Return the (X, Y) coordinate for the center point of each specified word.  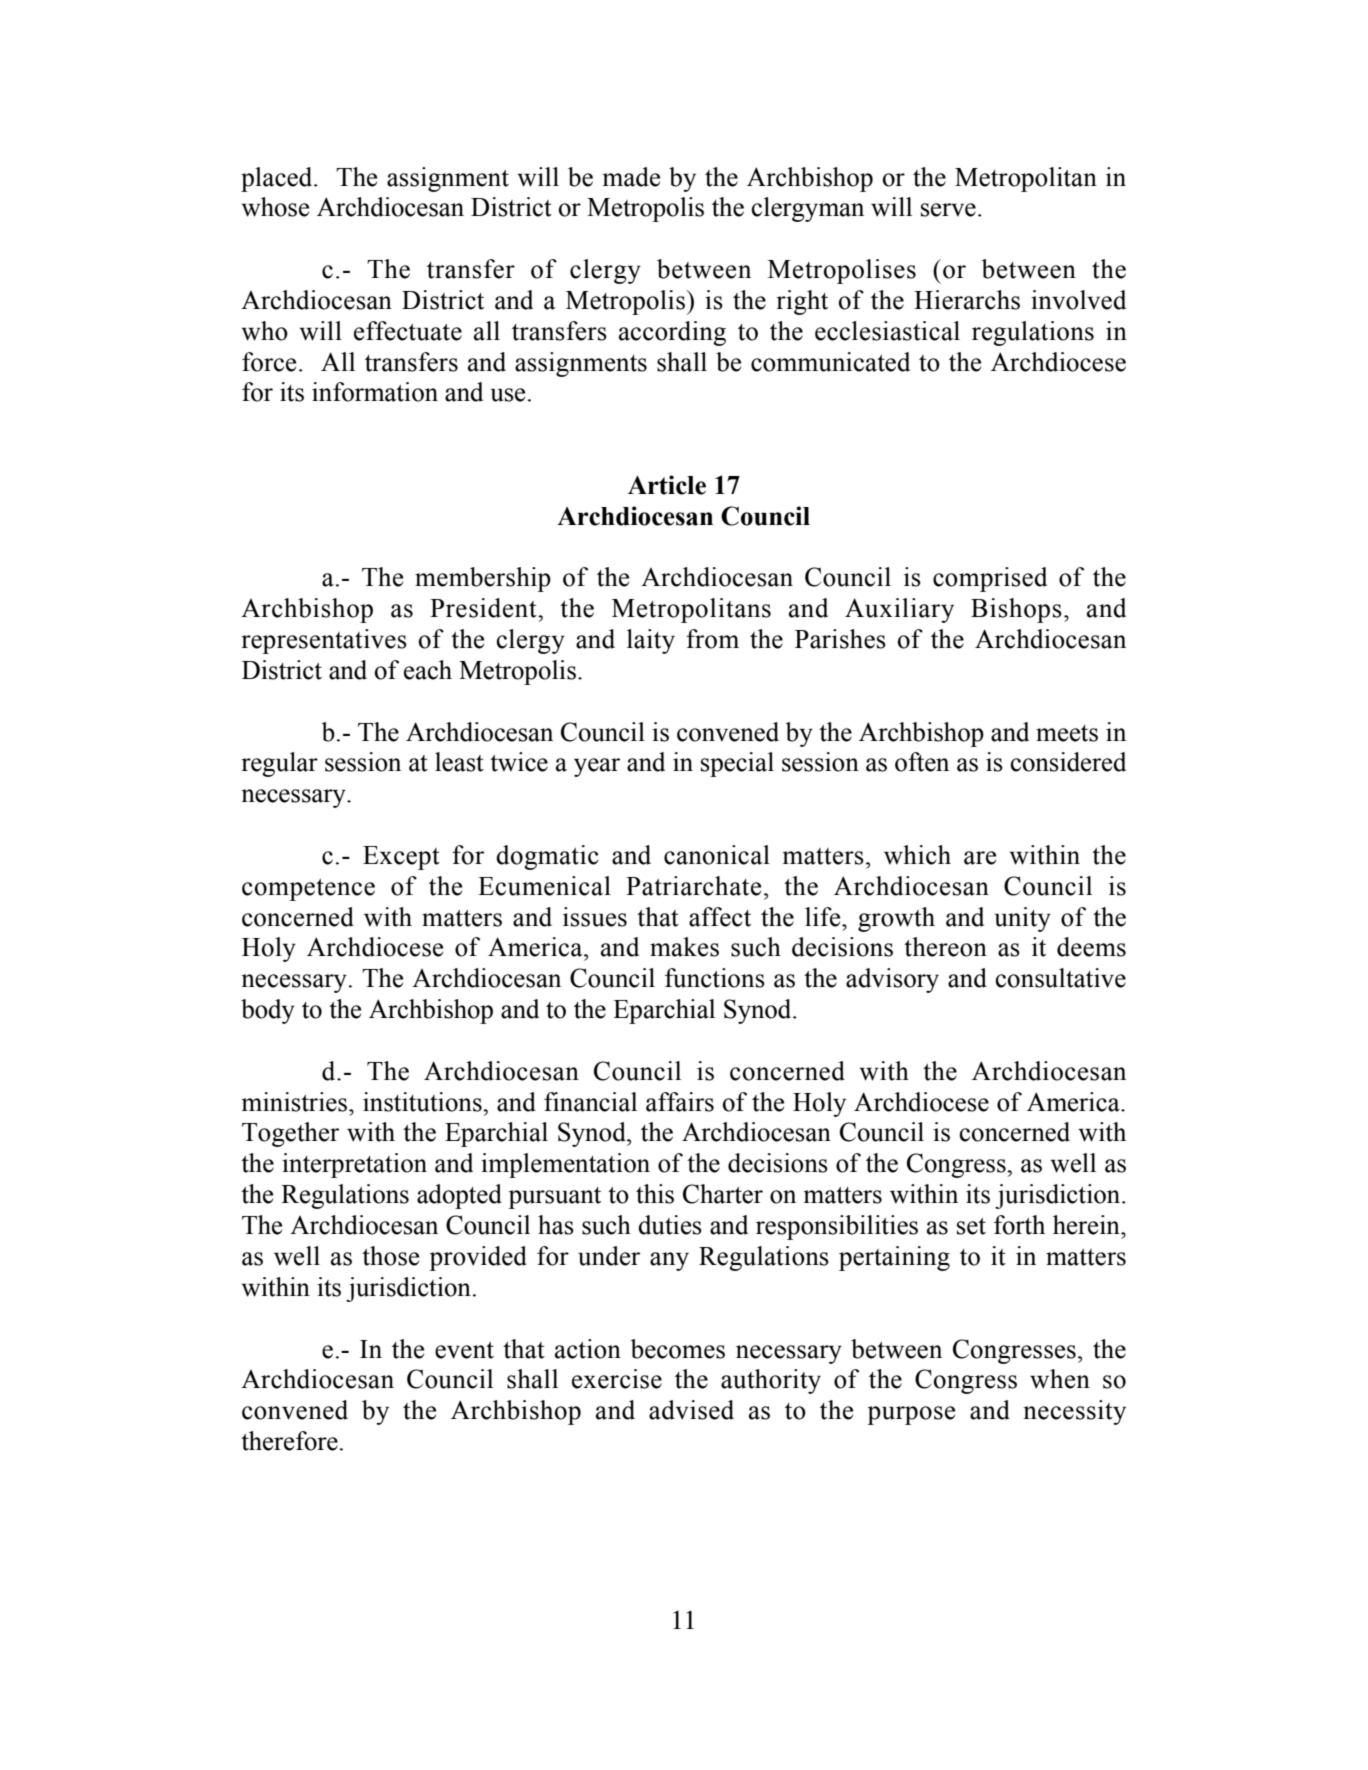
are (980, 858)
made (631, 177)
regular (279, 764)
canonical (717, 855)
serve (948, 210)
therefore (289, 1441)
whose (275, 207)
